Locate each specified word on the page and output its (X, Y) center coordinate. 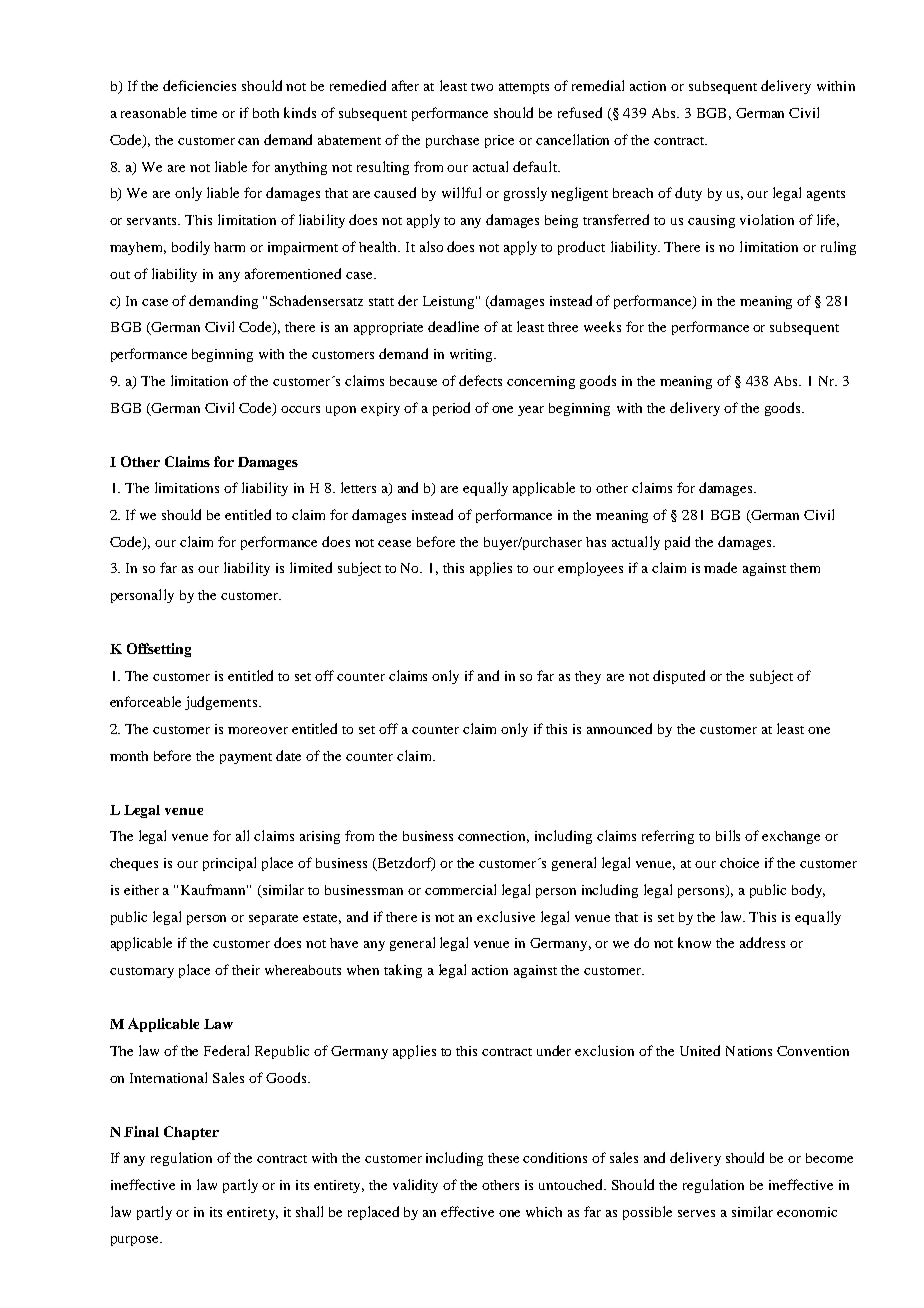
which (544, 1212)
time (204, 113)
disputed (679, 677)
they (588, 677)
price (499, 141)
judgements (222, 703)
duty (688, 194)
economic (807, 1212)
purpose (136, 1241)
